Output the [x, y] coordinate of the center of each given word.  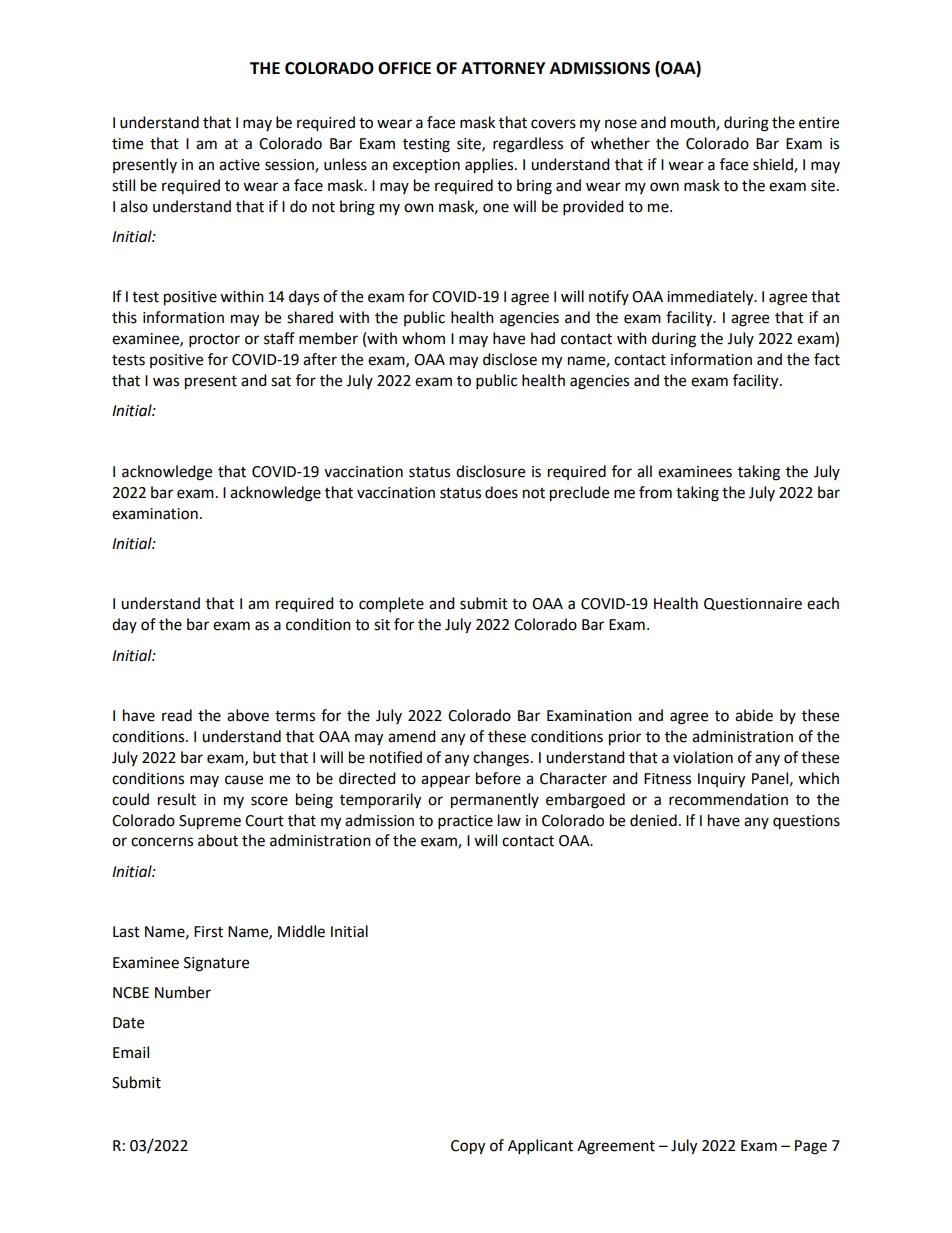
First [208, 932]
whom [423, 338]
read [177, 715]
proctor [214, 341]
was [166, 382]
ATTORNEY [503, 68]
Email [131, 1052]
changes [501, 759]
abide [754, 715]
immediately [711, 298]
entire [819, 123]
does [501, 492]
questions [806, 822]
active [239, 165]
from [655, 492]
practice [465, 822]
